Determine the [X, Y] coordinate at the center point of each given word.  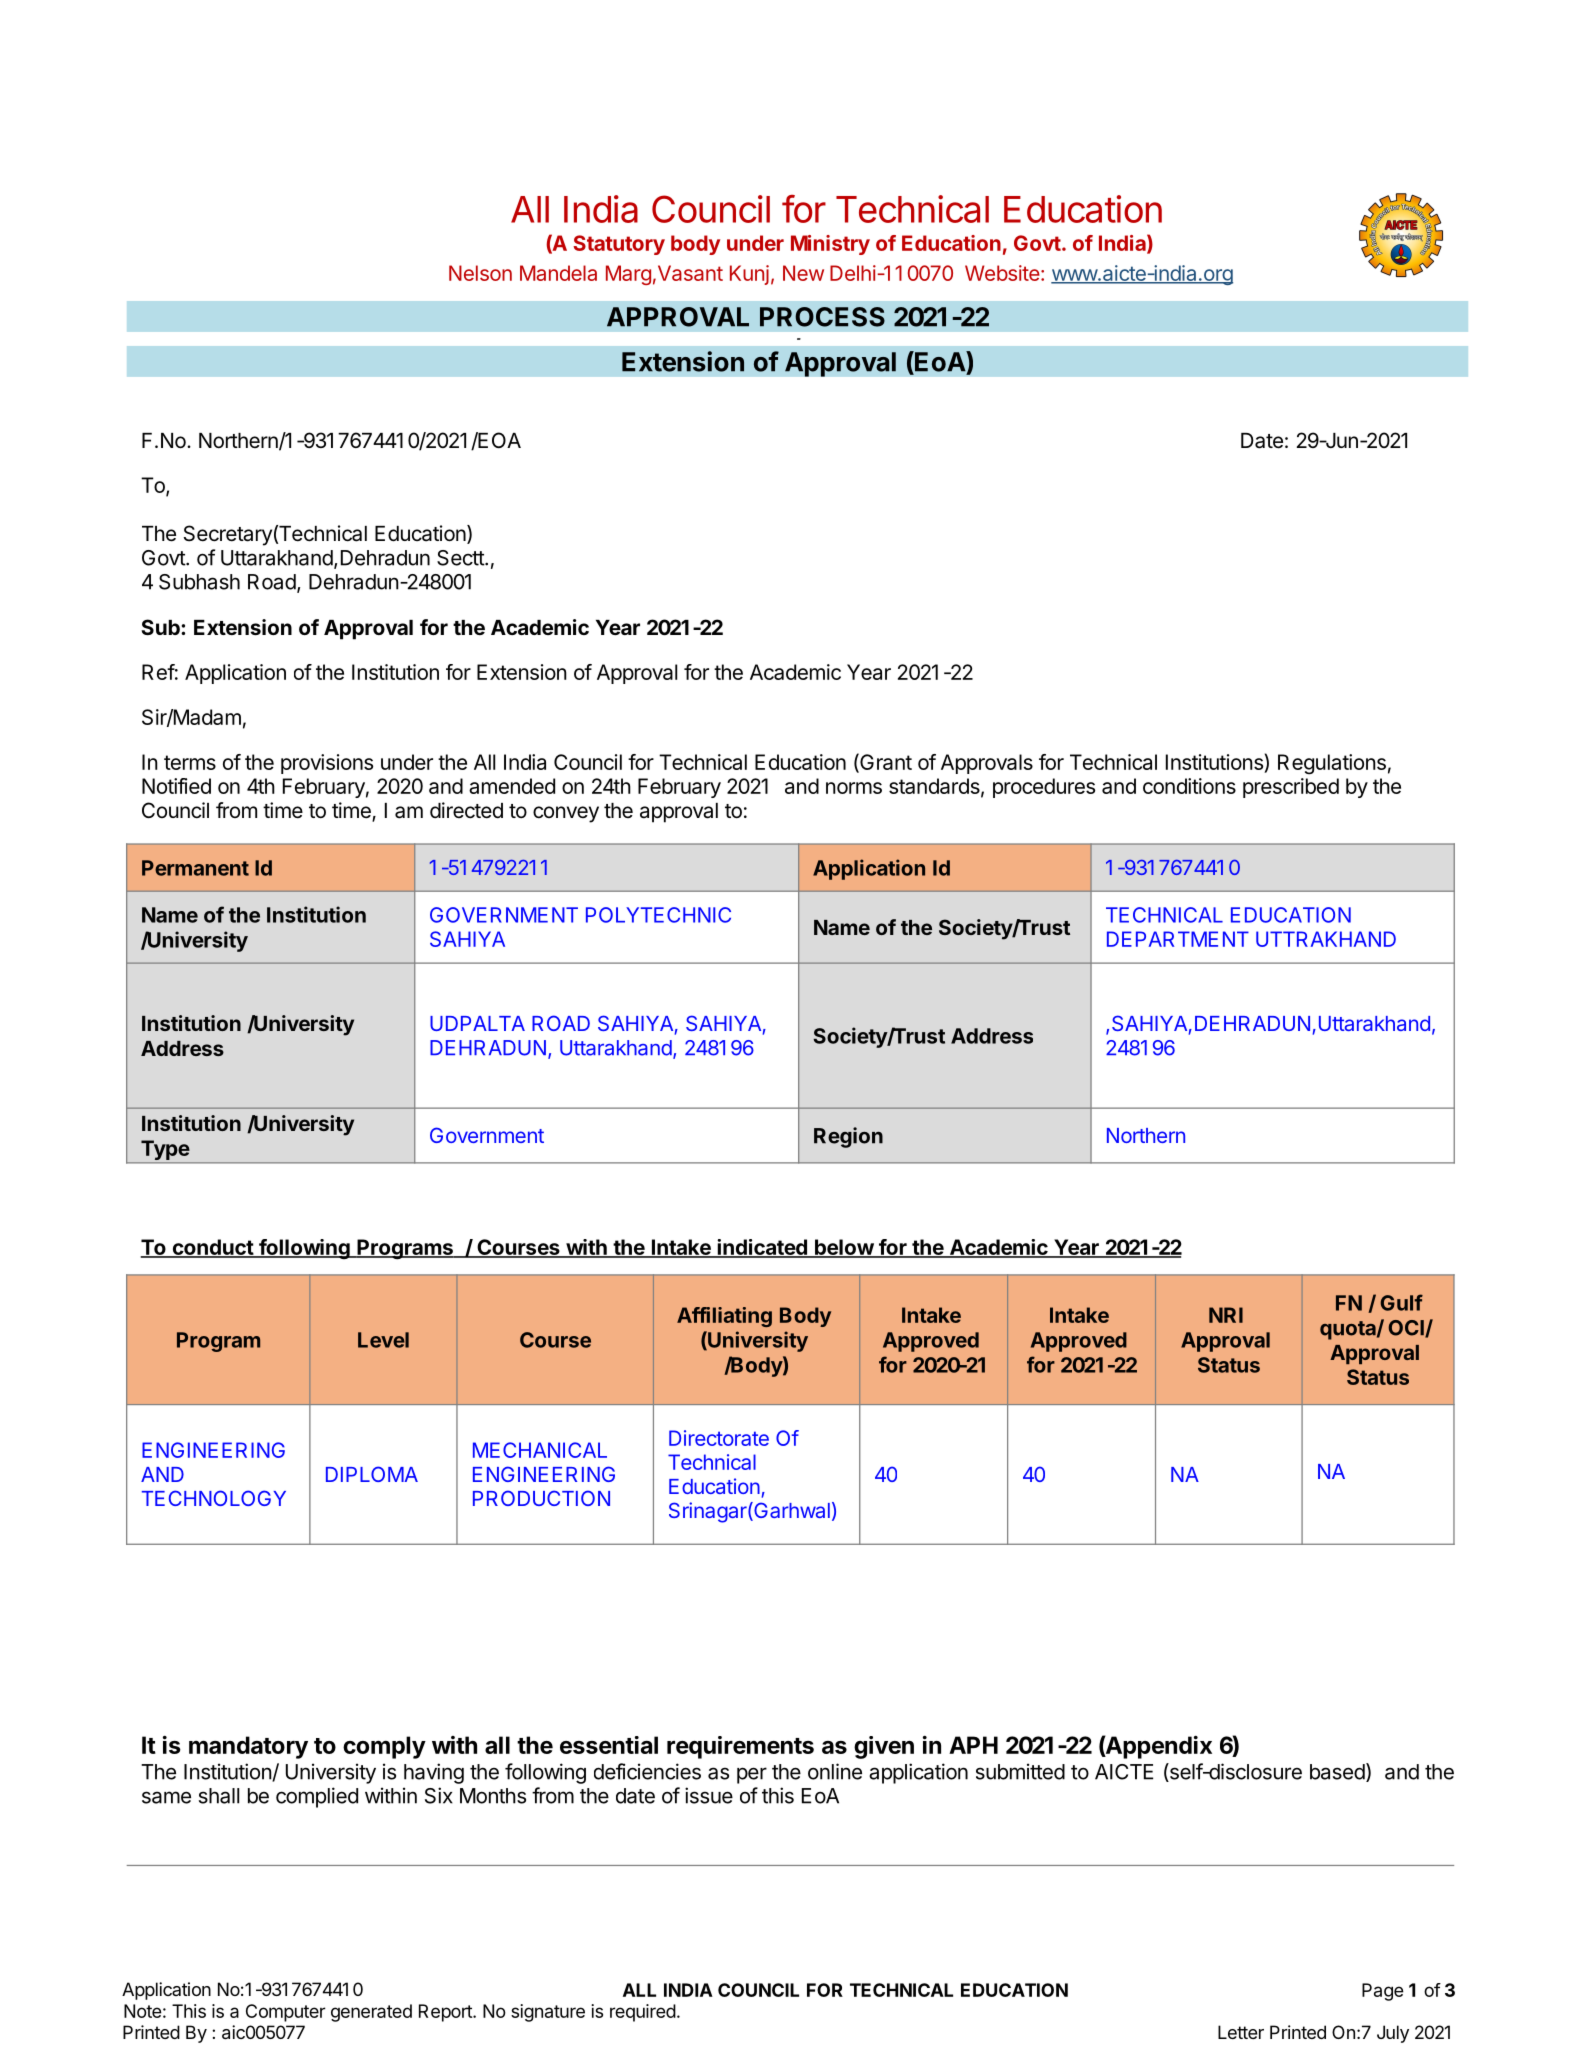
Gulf [1402, 1302]
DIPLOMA [372, 1474]
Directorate [719, 1438]
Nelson [480, 273]
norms [854, 788]
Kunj [749, 275]
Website [1002, 273]
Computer [286, 2013]
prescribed [1291, 788]
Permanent [195, 868]
